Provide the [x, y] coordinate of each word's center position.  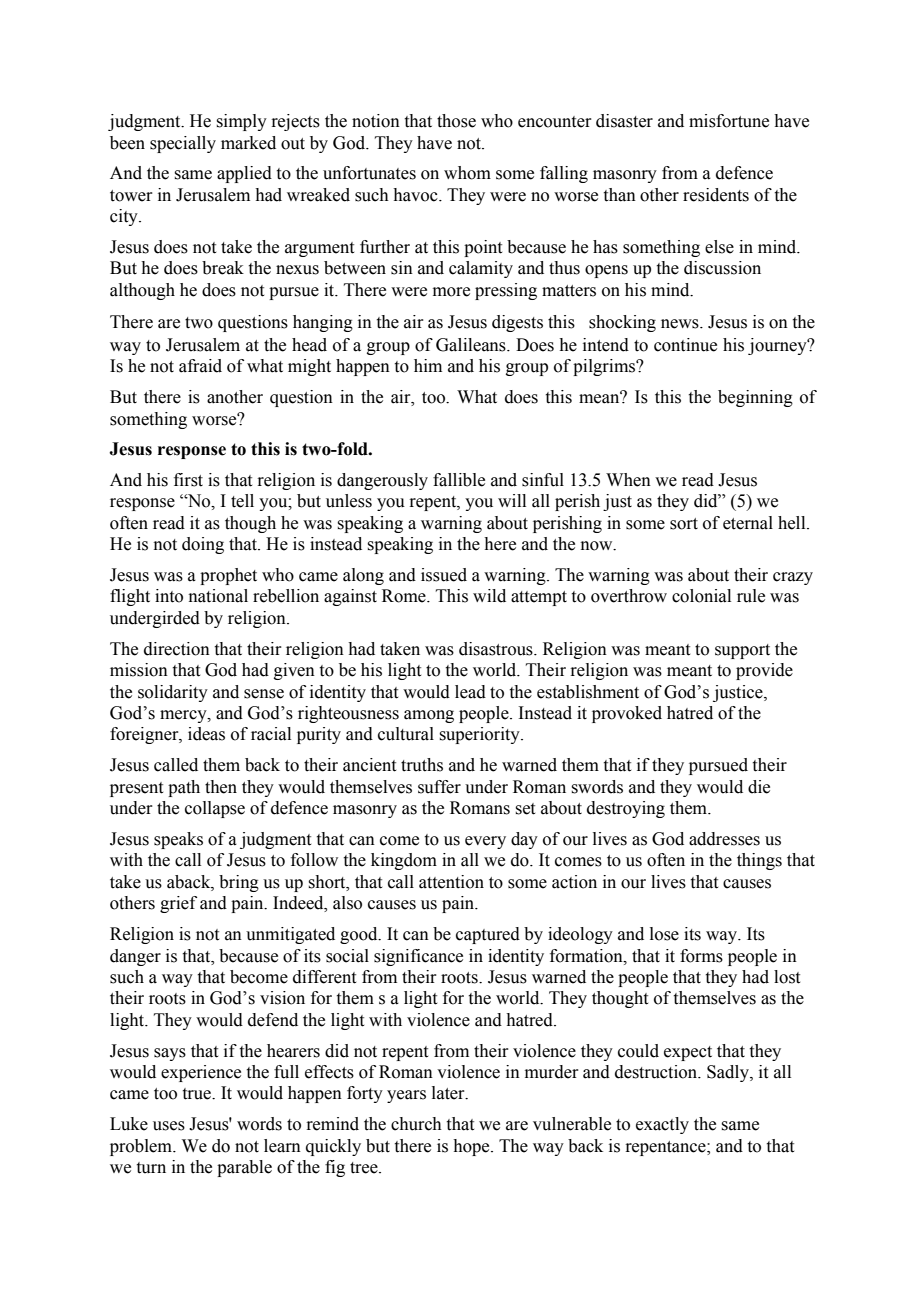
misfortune [729, 121]
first [188, 480]
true [198, 1094]
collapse [215, 809]
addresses [724, 839]
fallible [459, 480]
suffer [439, 787]
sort [684, 524]
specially [183, 144]
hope [472, 1147]
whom [467, 173]
